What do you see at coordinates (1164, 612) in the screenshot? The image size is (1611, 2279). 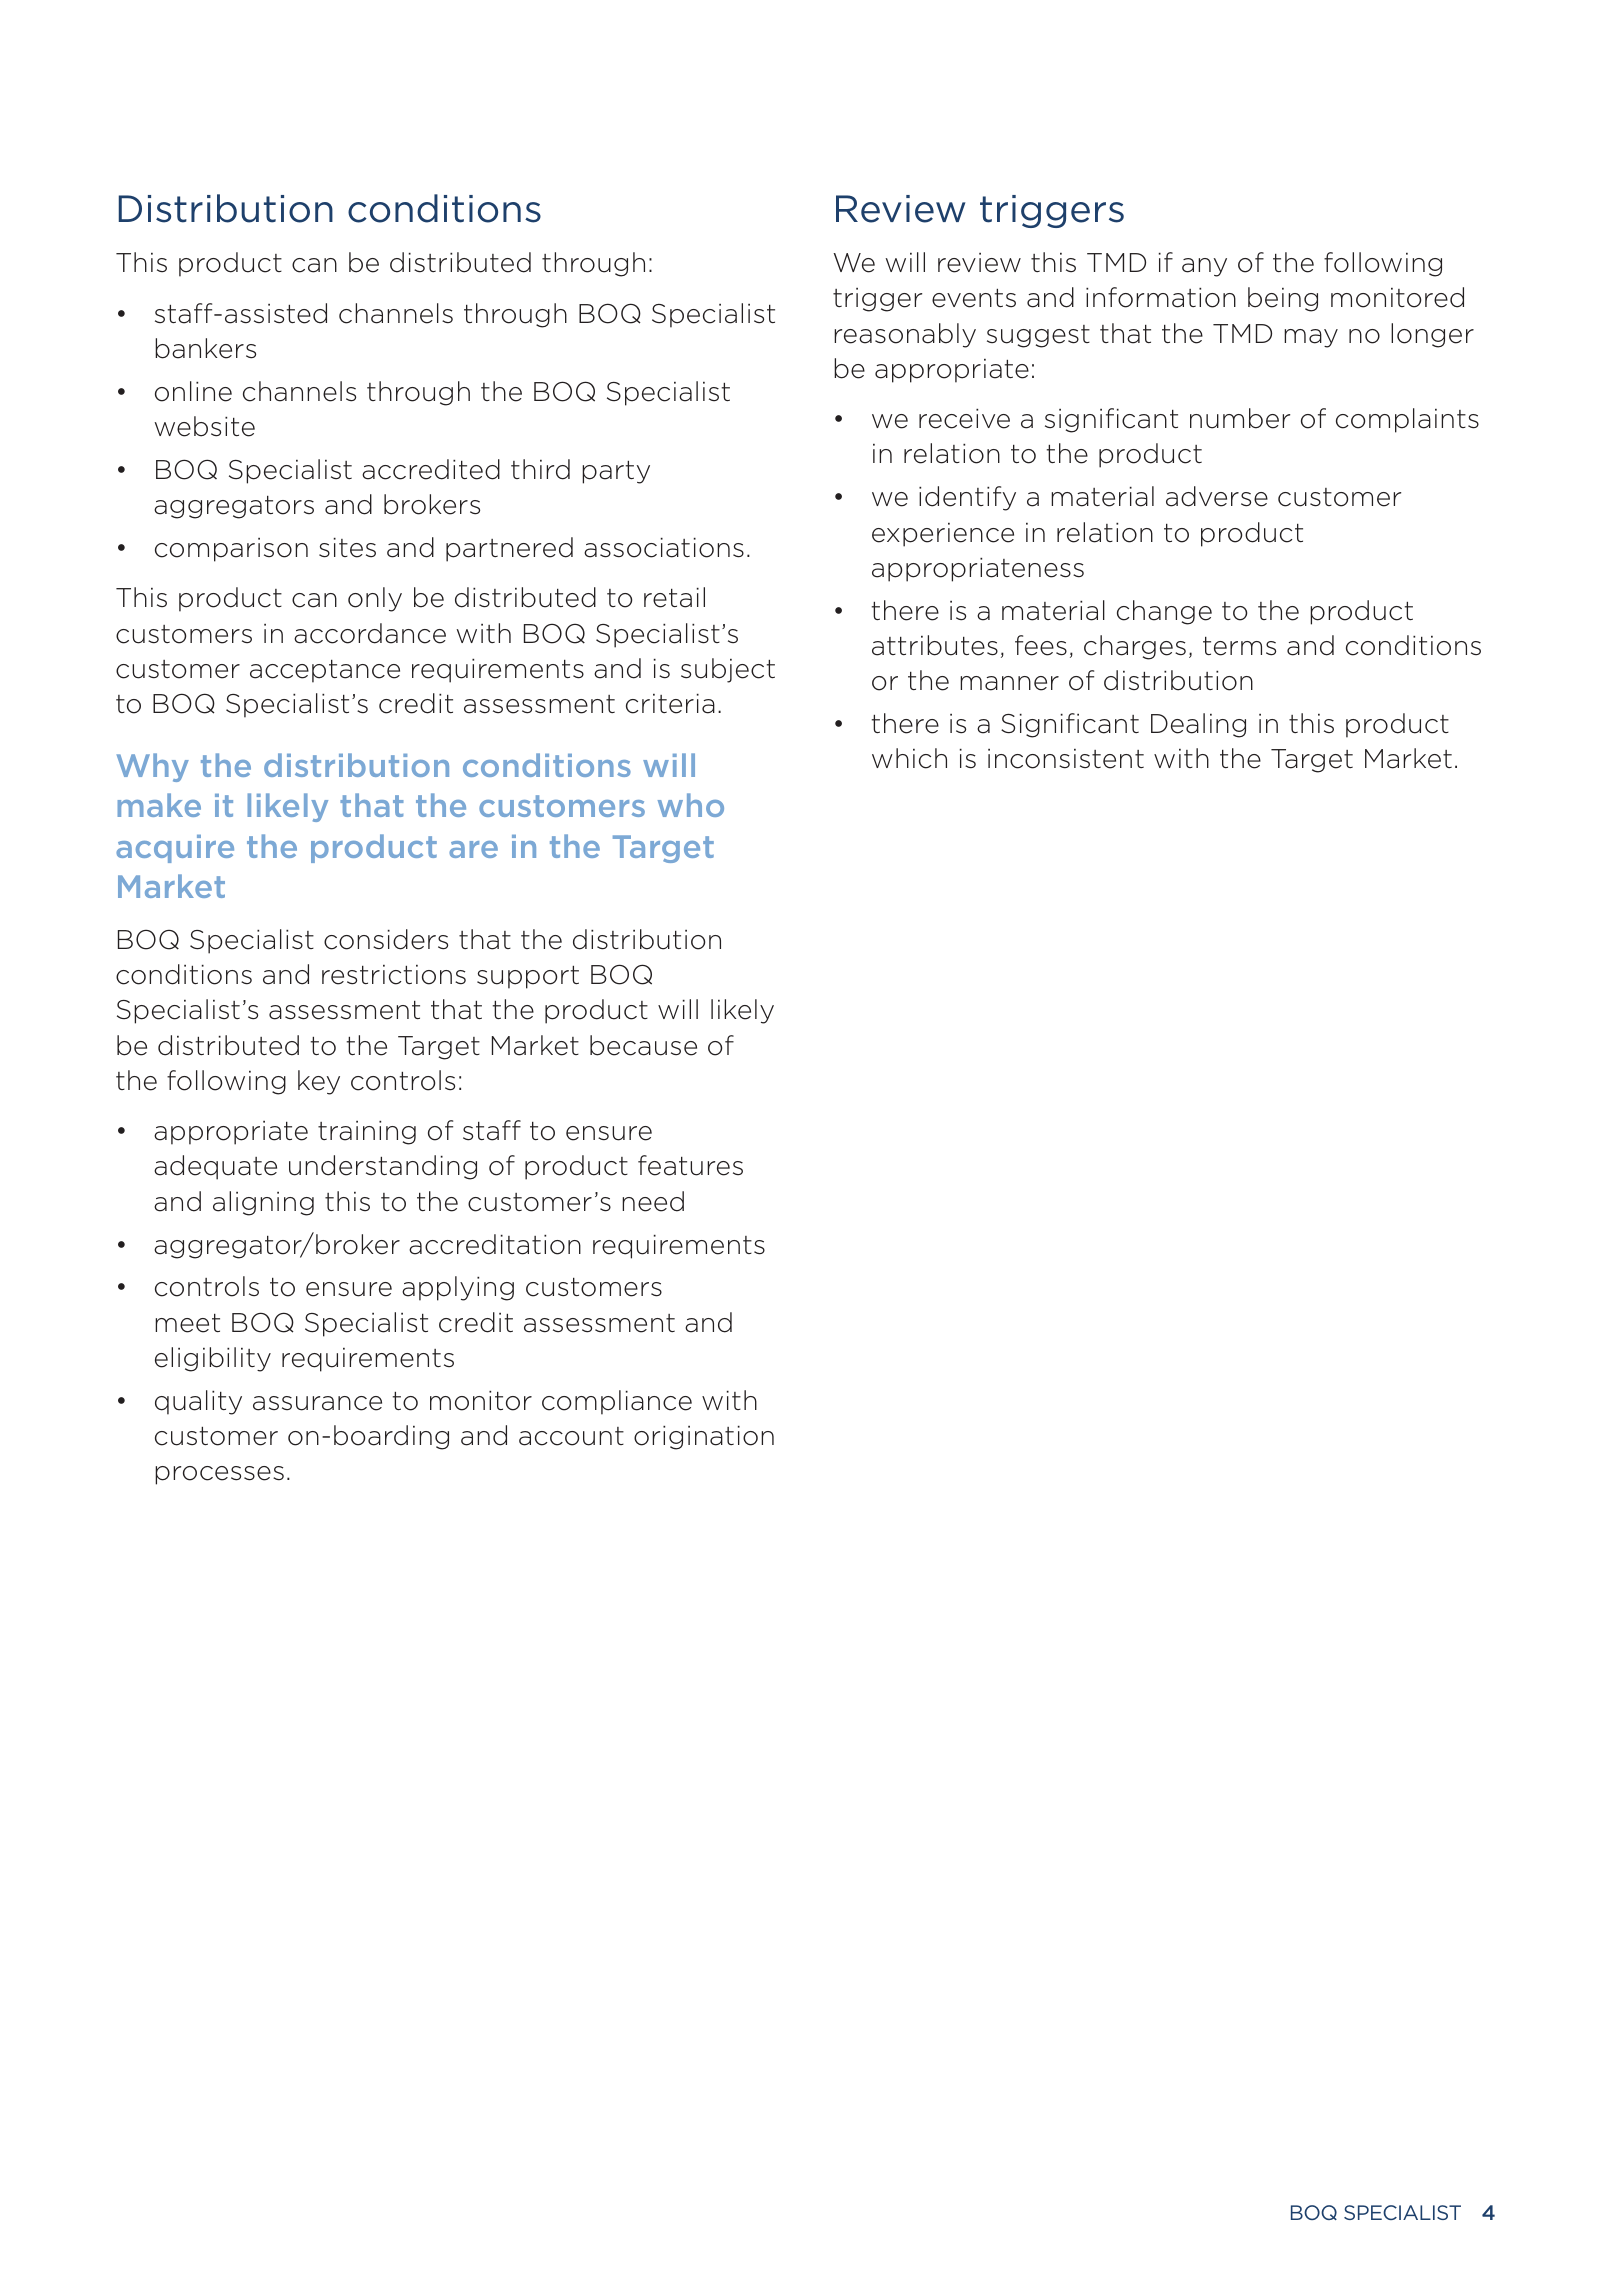 I see `change` at bounding box center [1164, 612].
